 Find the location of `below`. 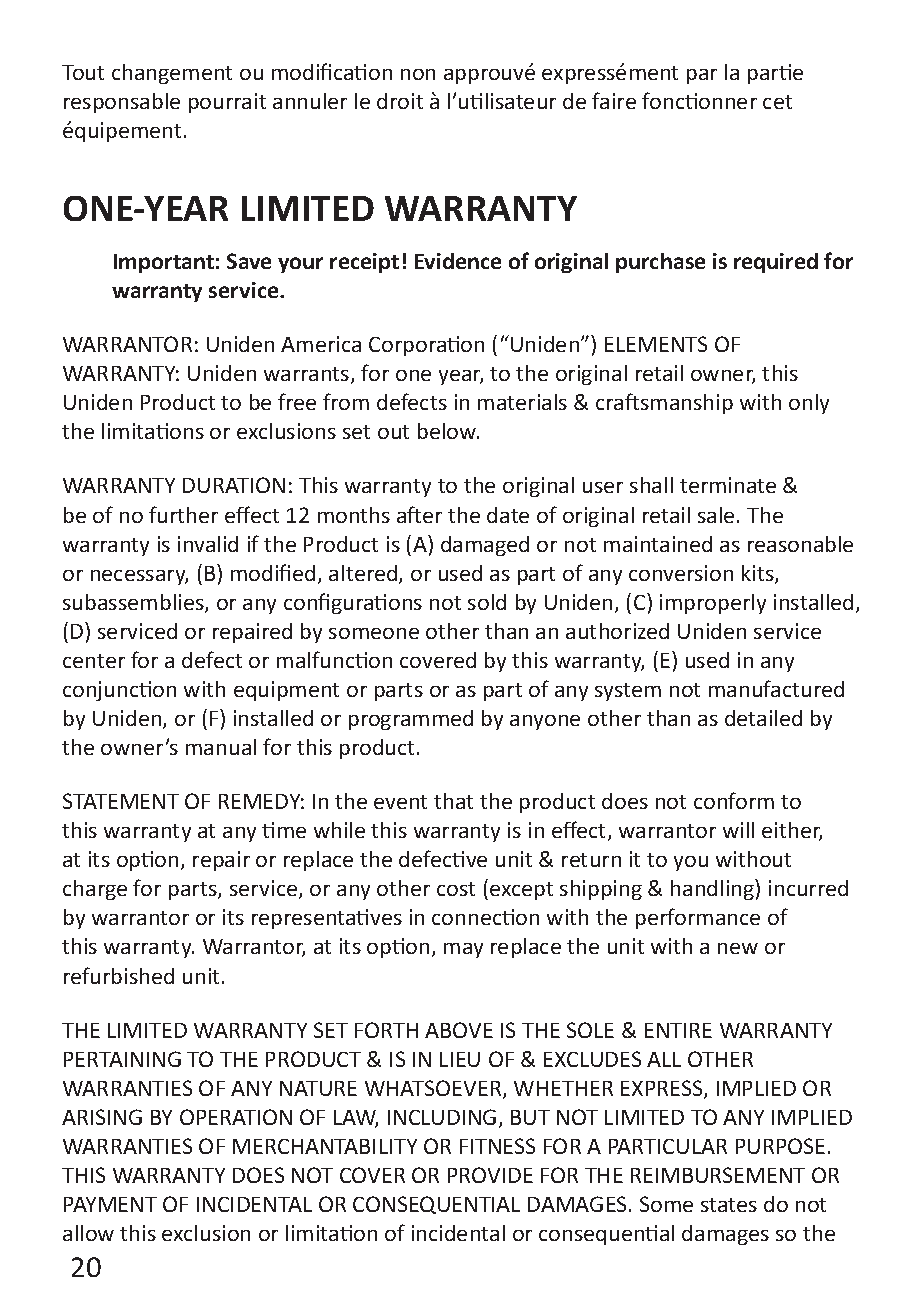

below is located at coordinates (448, 431).
